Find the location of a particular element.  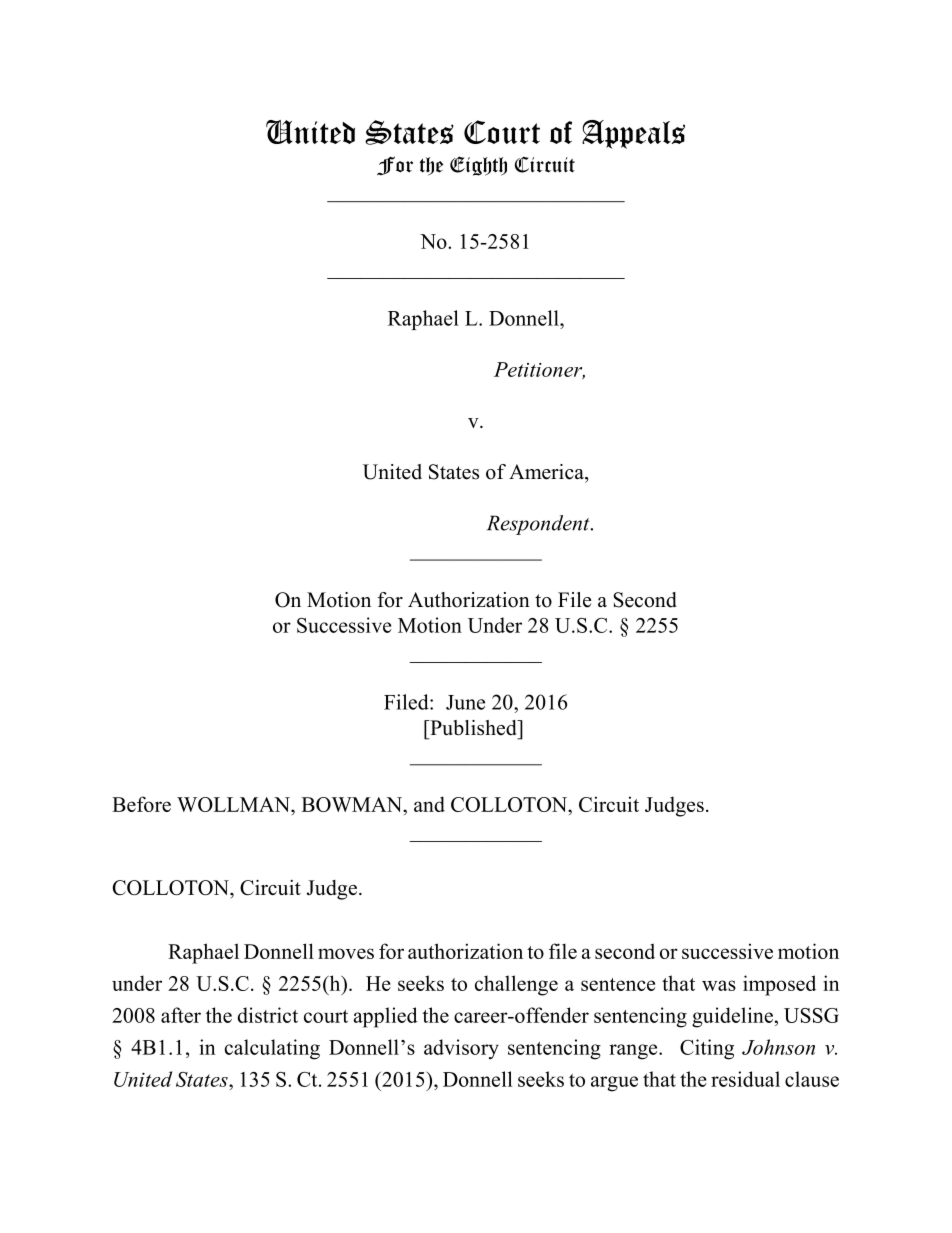

June is located at coordinates (465, 702).
